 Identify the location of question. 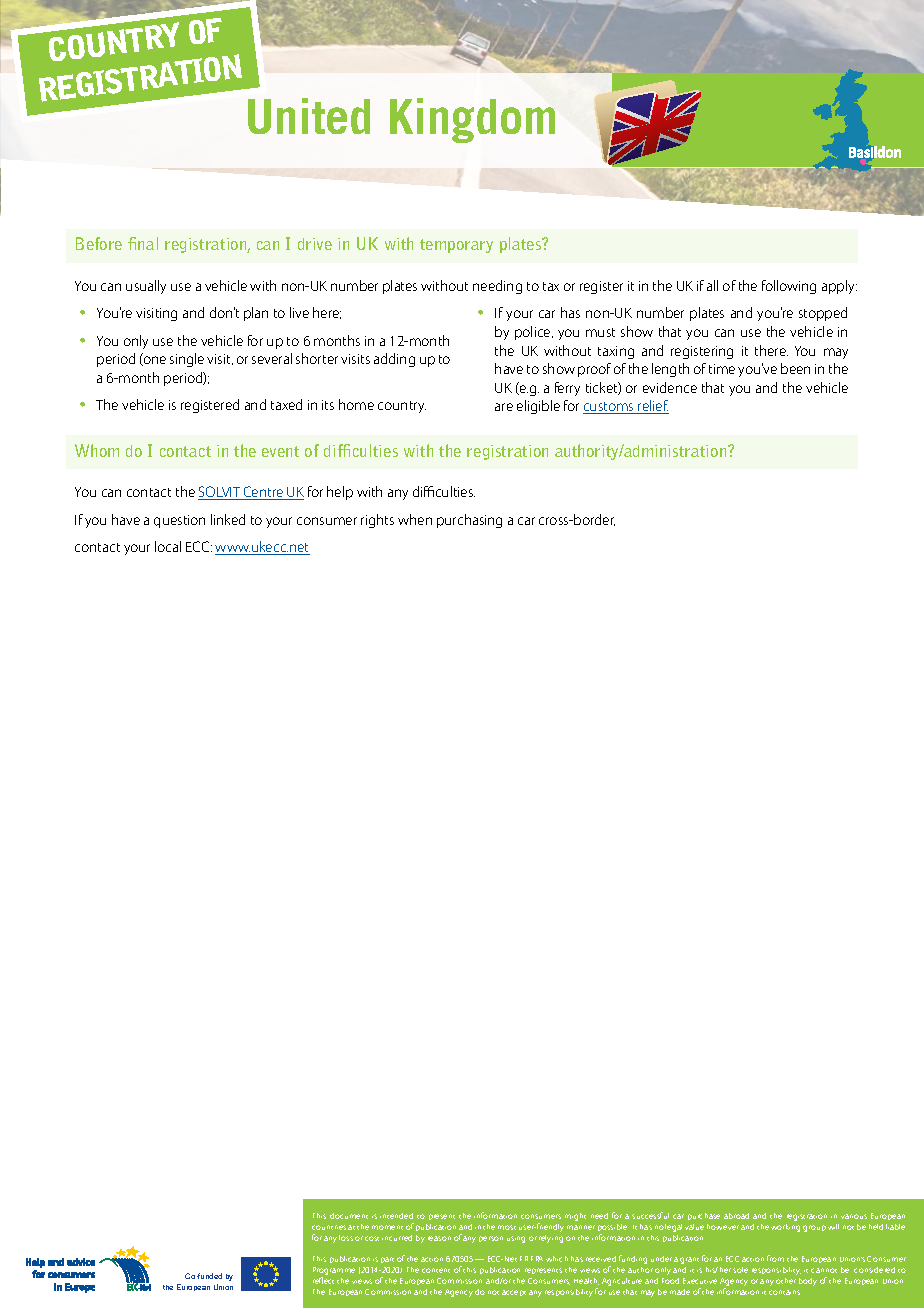
(179, 521).
